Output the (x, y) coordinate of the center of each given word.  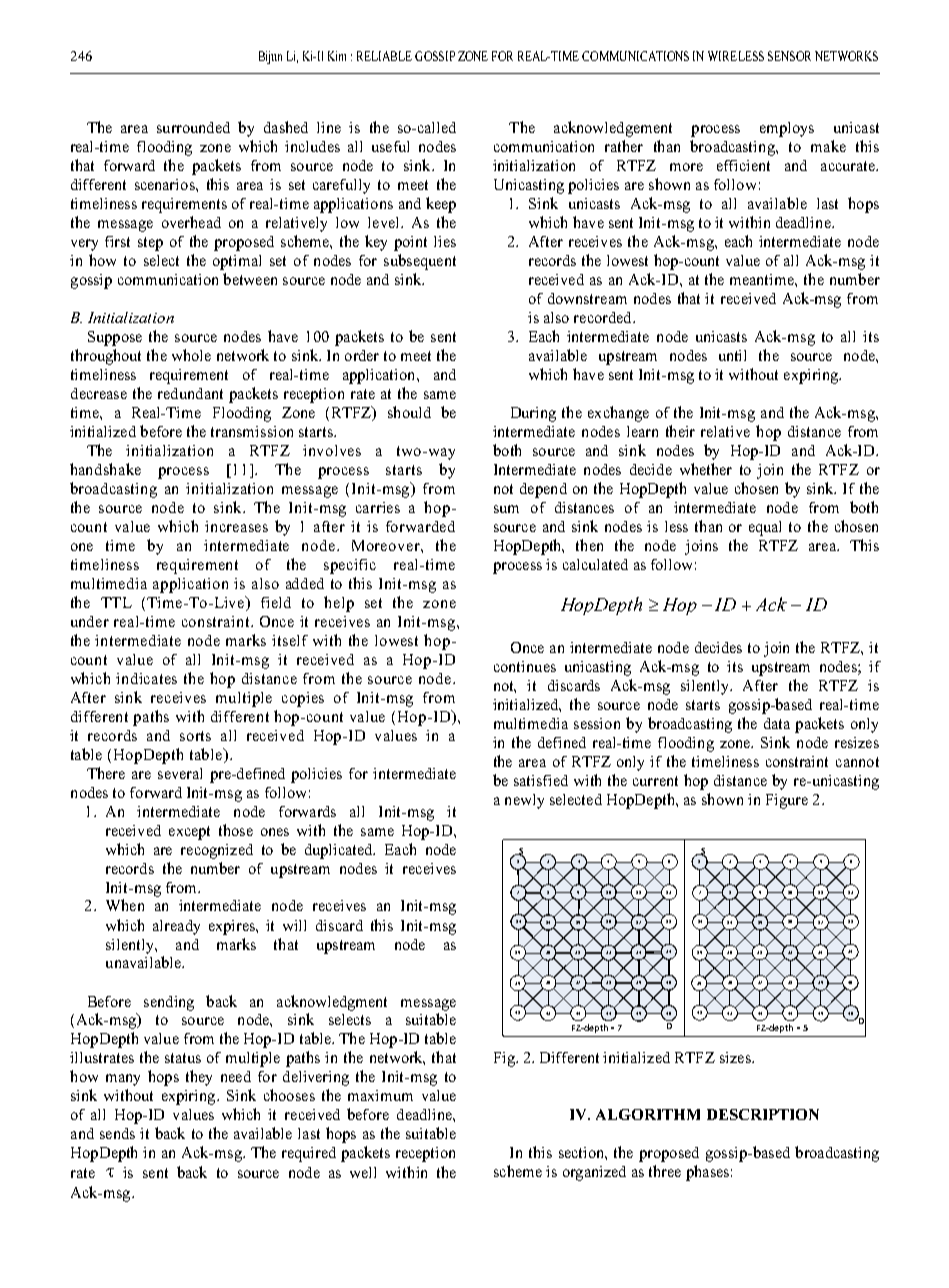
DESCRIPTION (763, 1114)
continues (525, 666)
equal (765, 528)
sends (117, 1133)
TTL (116, 602)
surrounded (193, 127)
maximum (380, 1095)
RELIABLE (384, 56)
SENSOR (789, 56)
